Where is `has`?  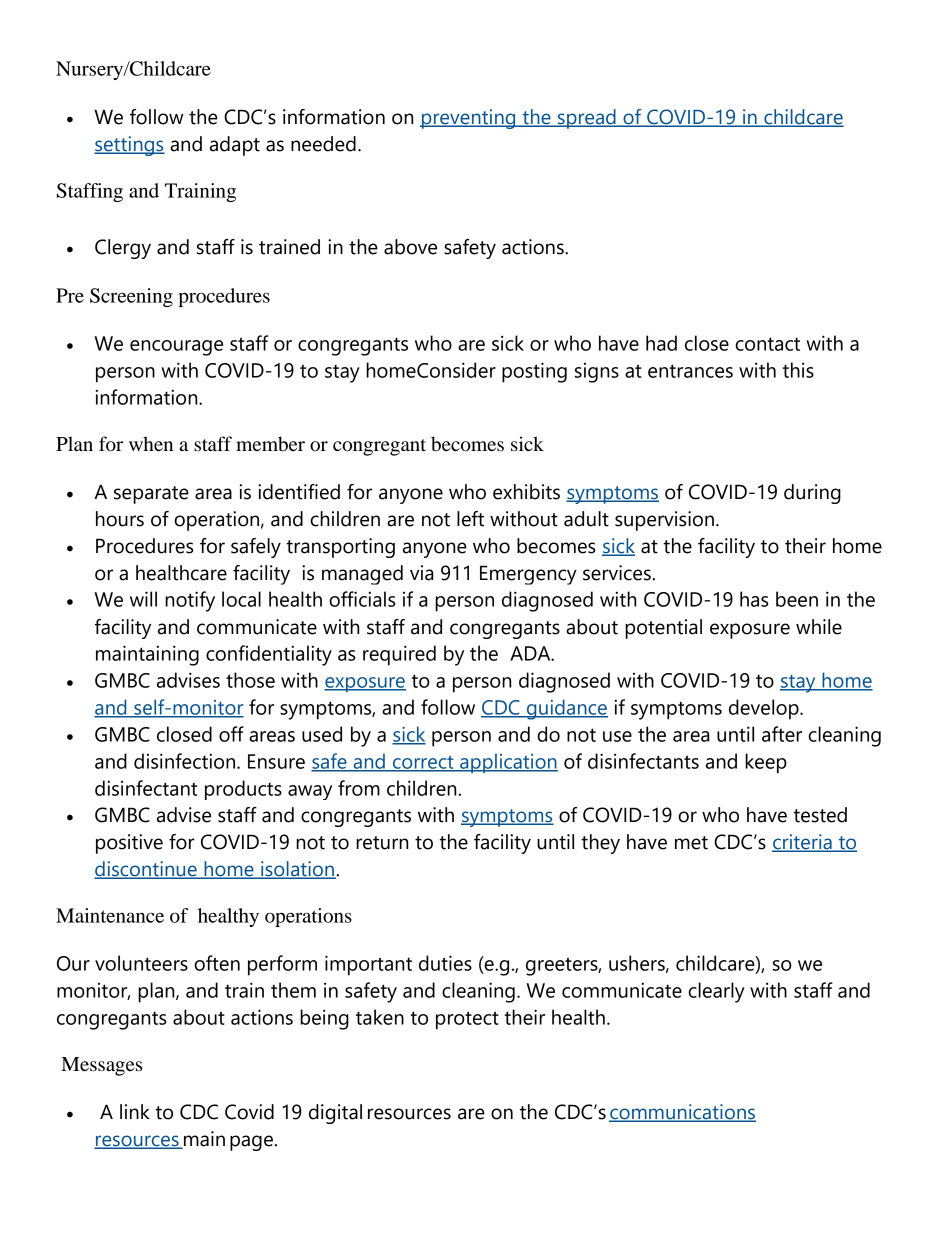 has is located at coordinates (754, 599).
